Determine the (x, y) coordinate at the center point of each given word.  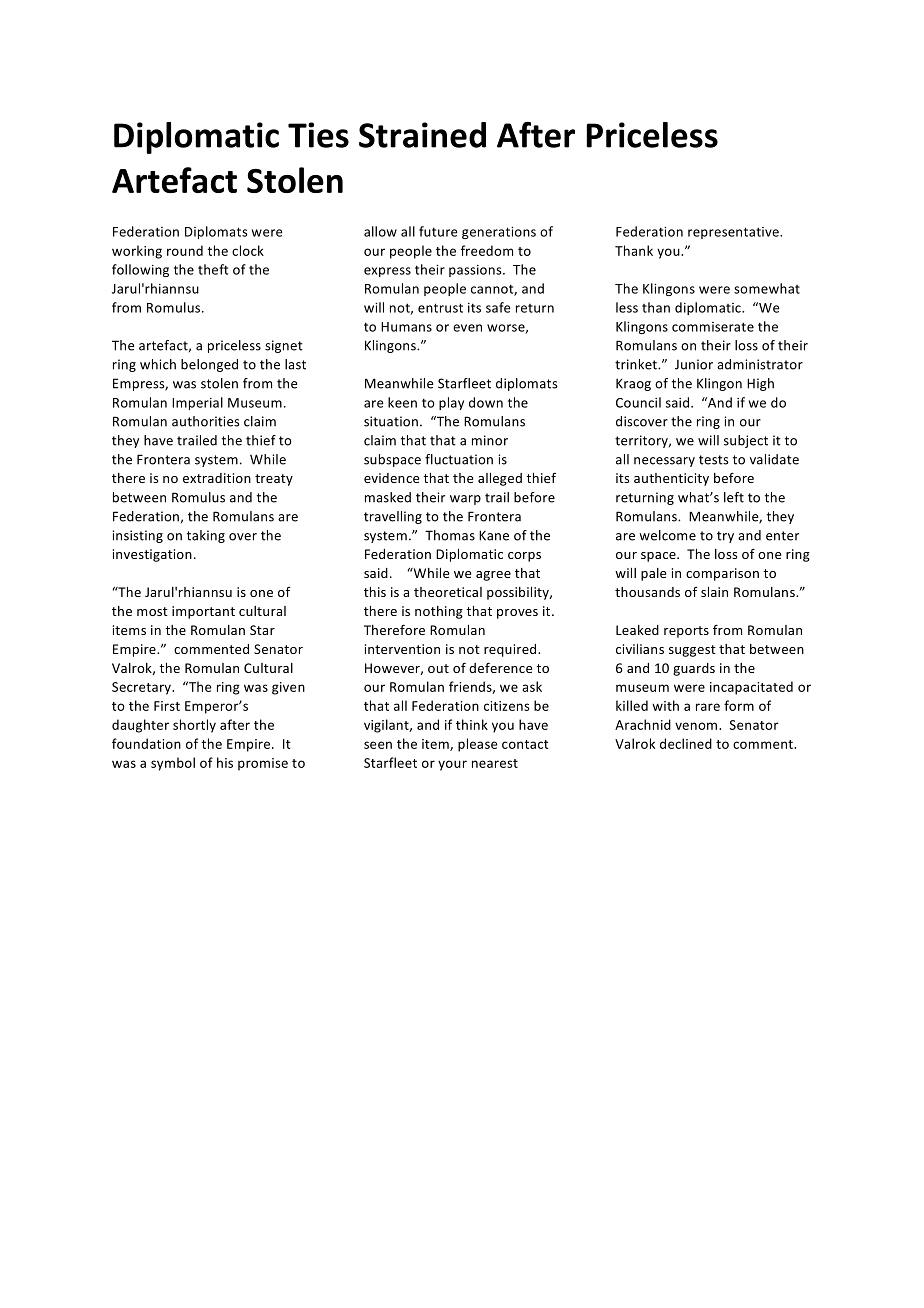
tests (714, 460)
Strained (422, 135)
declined (686, 743)
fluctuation (459, 459)
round (185, 250)
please (478, 745)
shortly (194, 726)
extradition (217, 478)
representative (734, 233)
